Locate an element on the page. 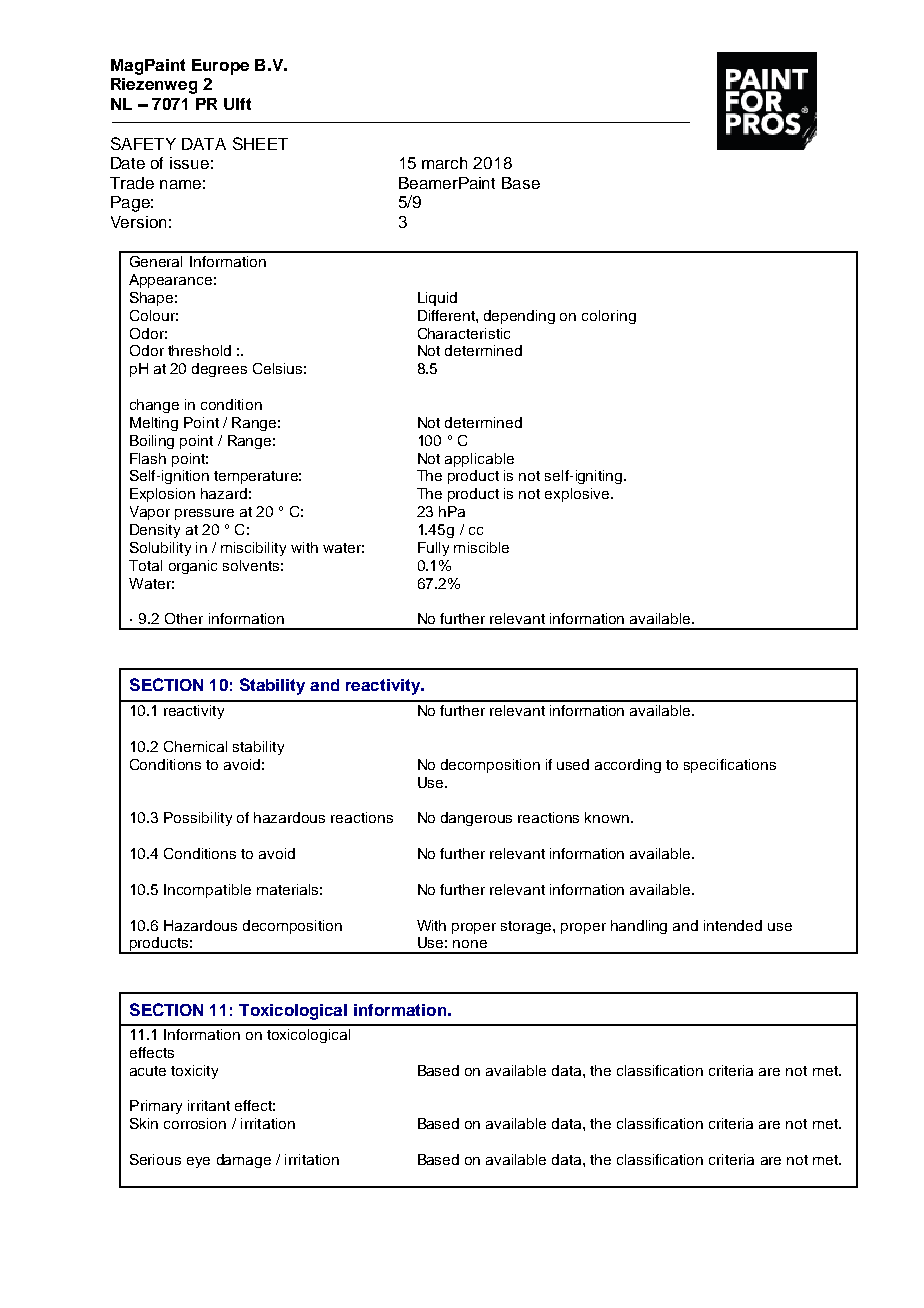  depending is located at coordinates (519, 317).
